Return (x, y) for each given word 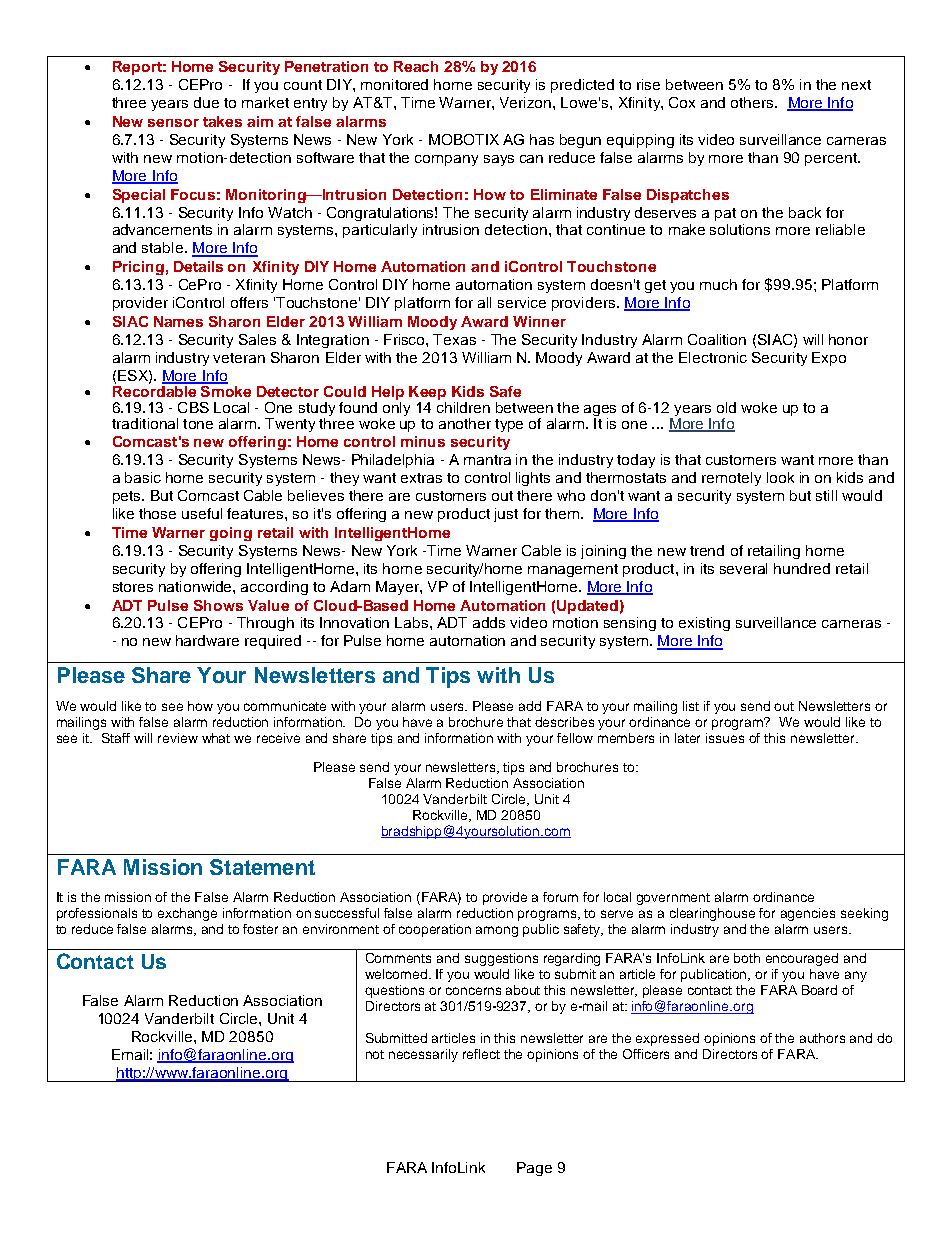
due (206, 102)
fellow (575, 738)
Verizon (527, 102)
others (753, 102)
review (178, 738)
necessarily (423, 1055)
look (780, 477)
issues (725, 738)
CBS (193, 407)
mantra (487, 460)
